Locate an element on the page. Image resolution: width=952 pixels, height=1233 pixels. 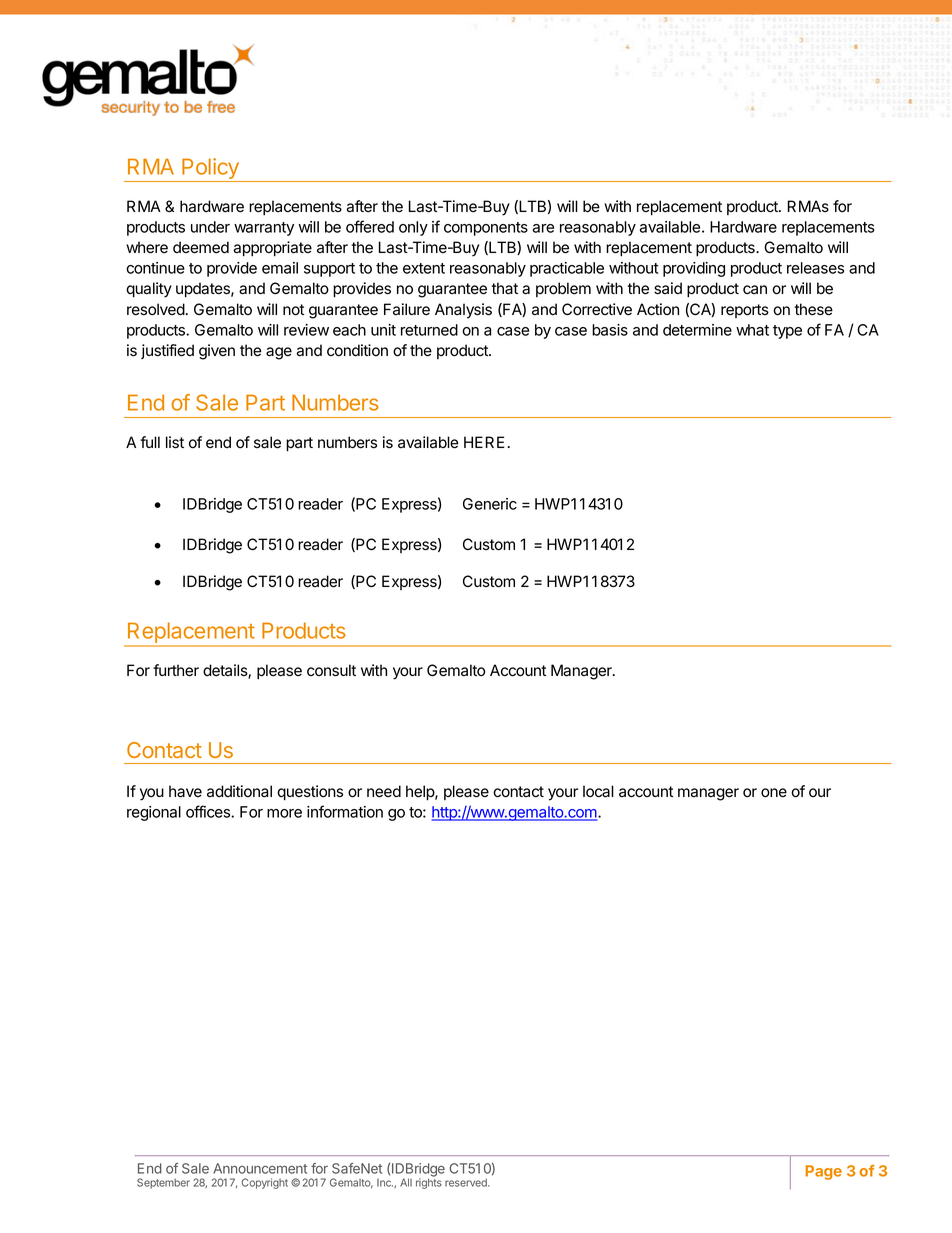
need is located at coordinates (384, 791).
